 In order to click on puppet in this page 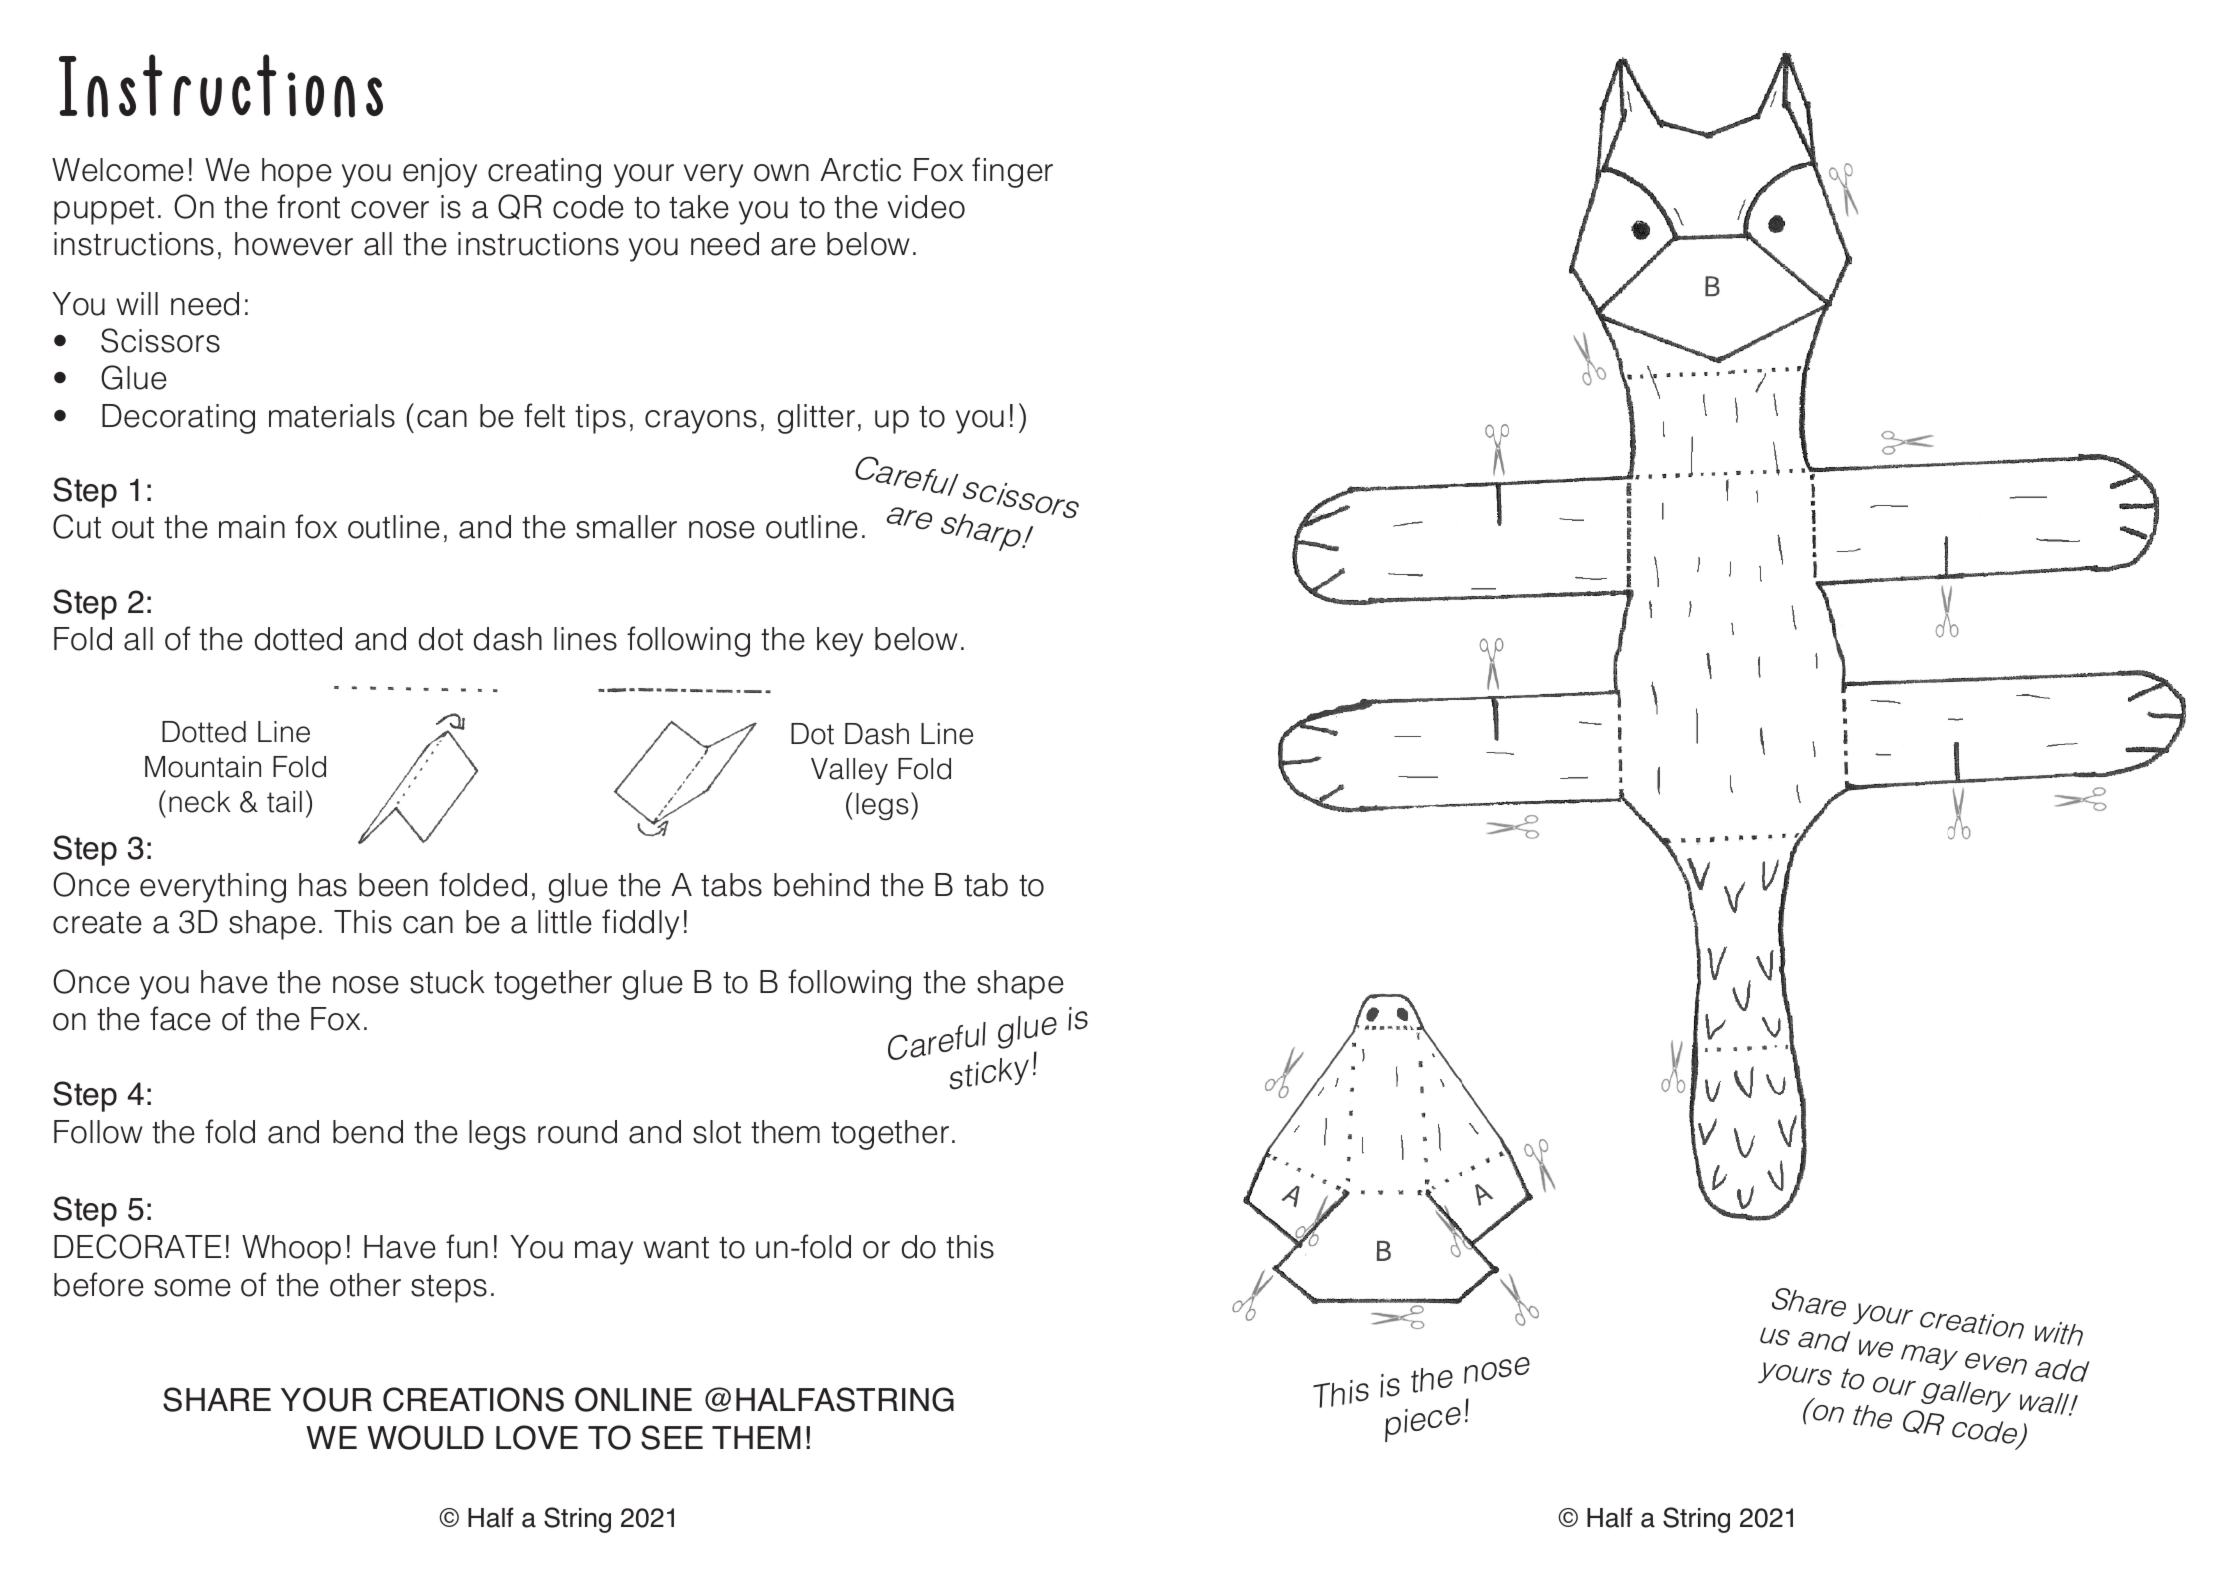, I will do `click(104, 211)`.
